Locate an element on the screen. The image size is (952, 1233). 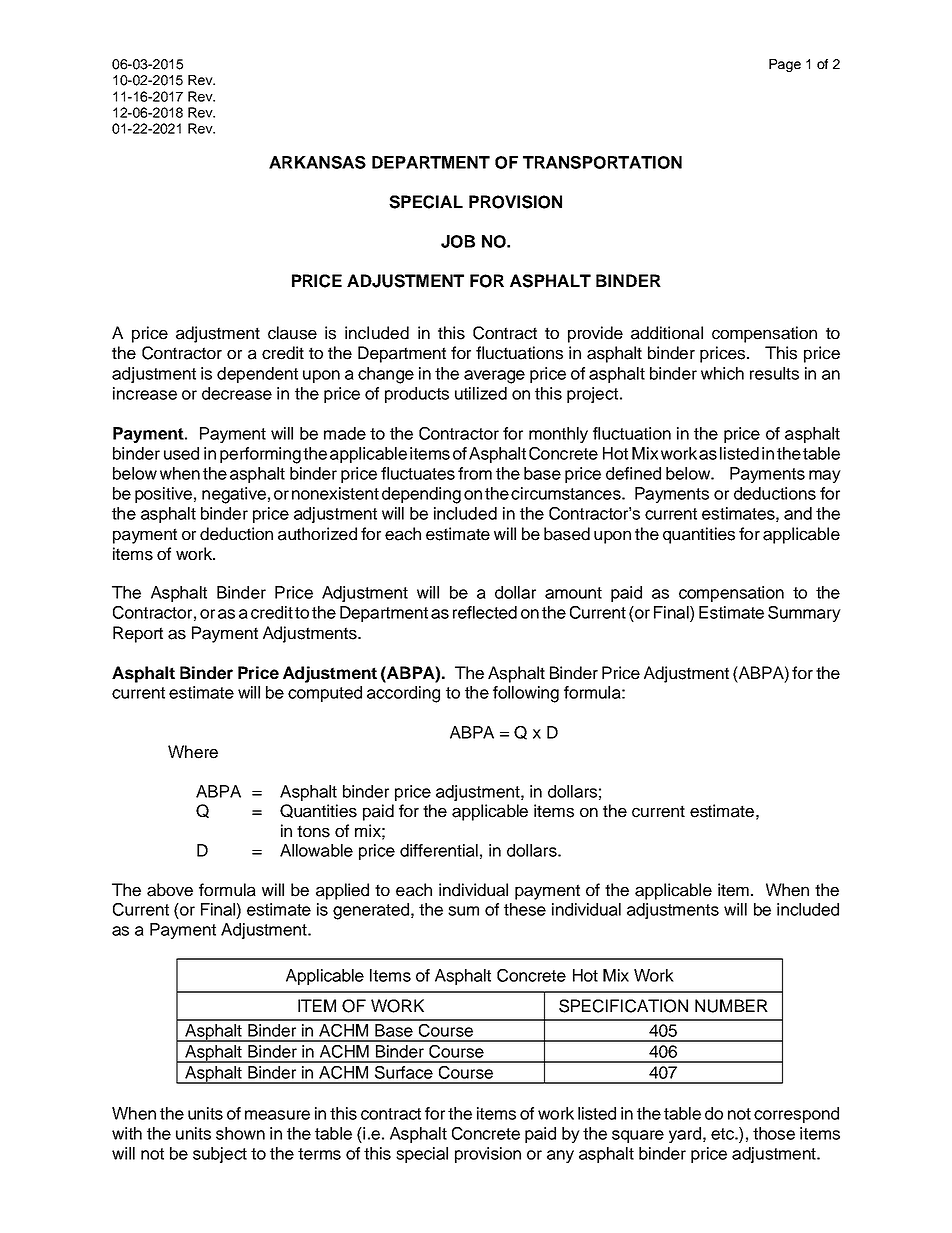
ARKANSAS is located at coordinates (317, 162).
